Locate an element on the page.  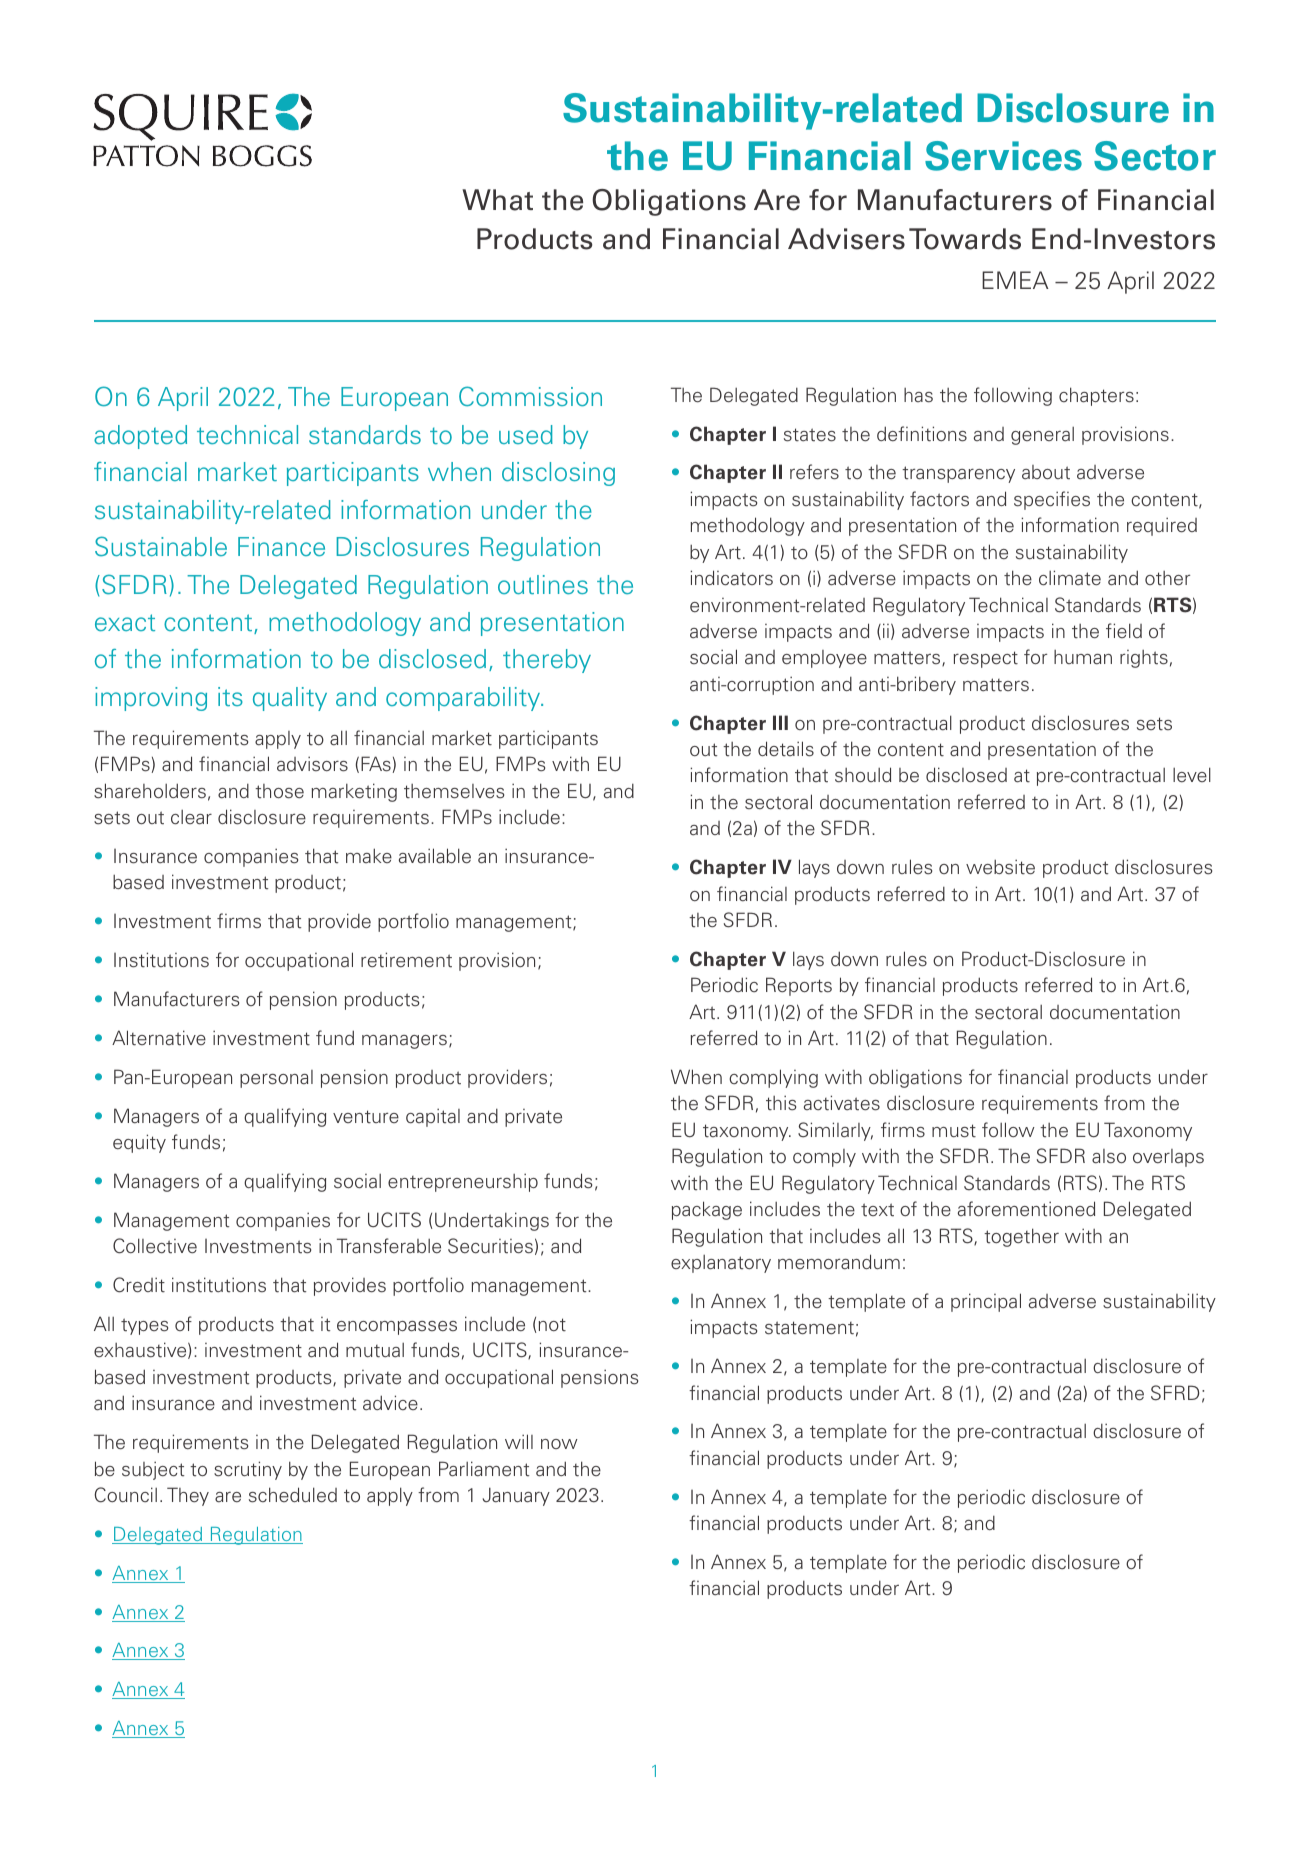
Services is located at coordinates (1003, 156).
